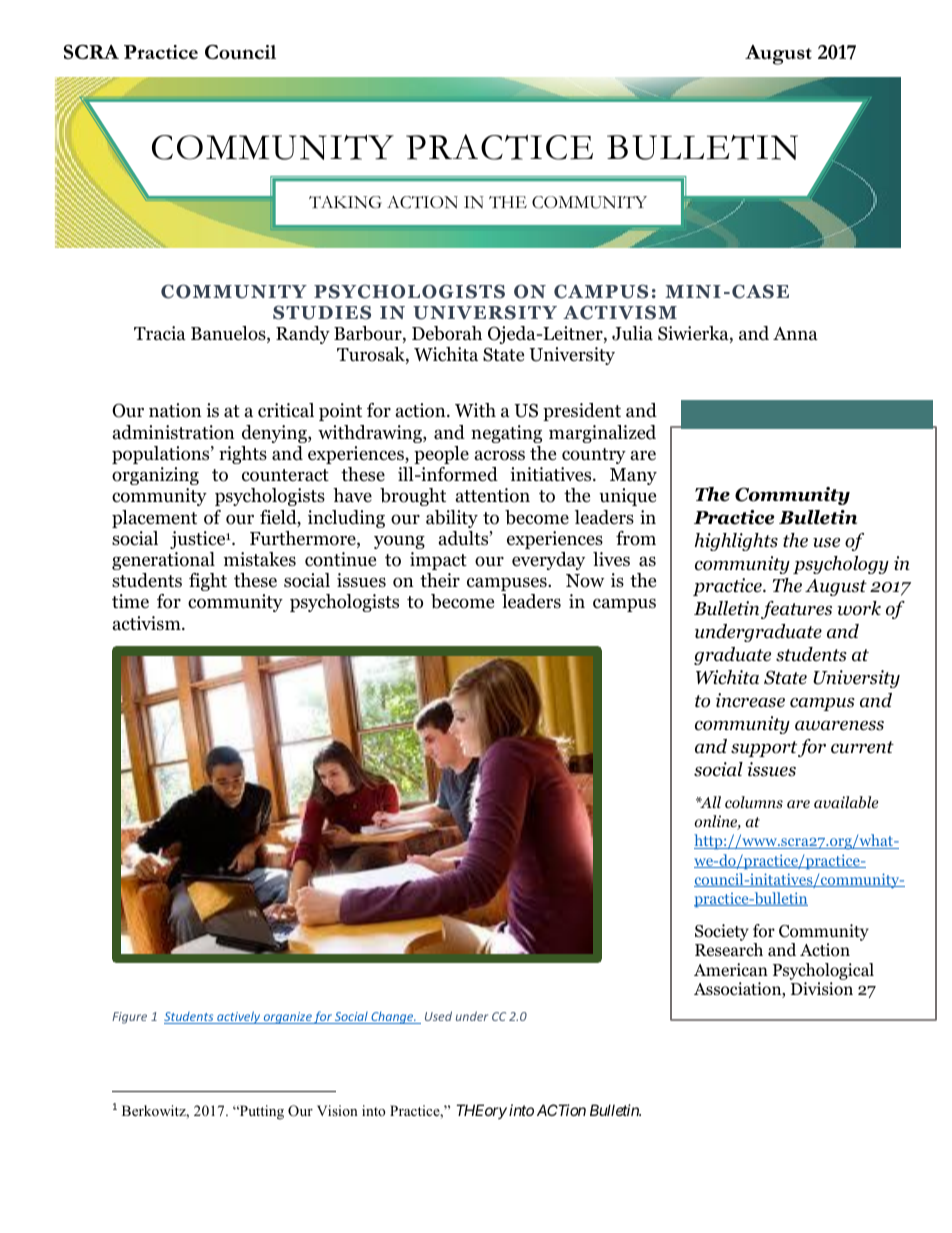 The height and width of the screenshot is (1233, 952). Describe the element at coordinates (239, 1017) in the screenshot. I see `actively` at that location.
